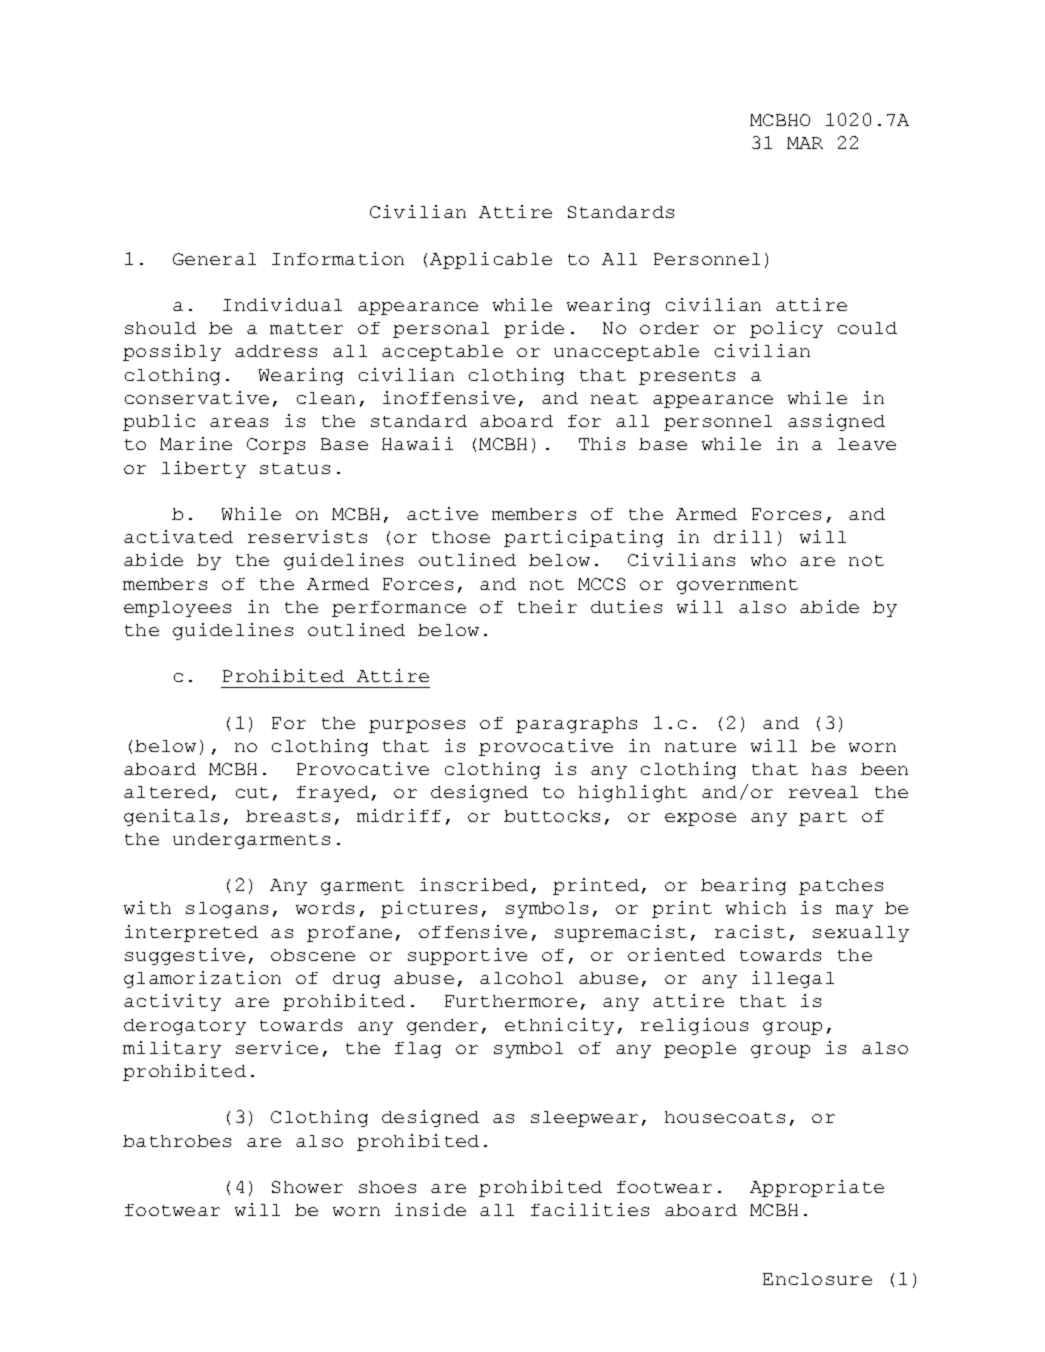 Image resolution: width=1045 pixels, height=1352 pixels. Describe the element at coordinates (491, 260) in the image. I see `Applicable` at that location.
